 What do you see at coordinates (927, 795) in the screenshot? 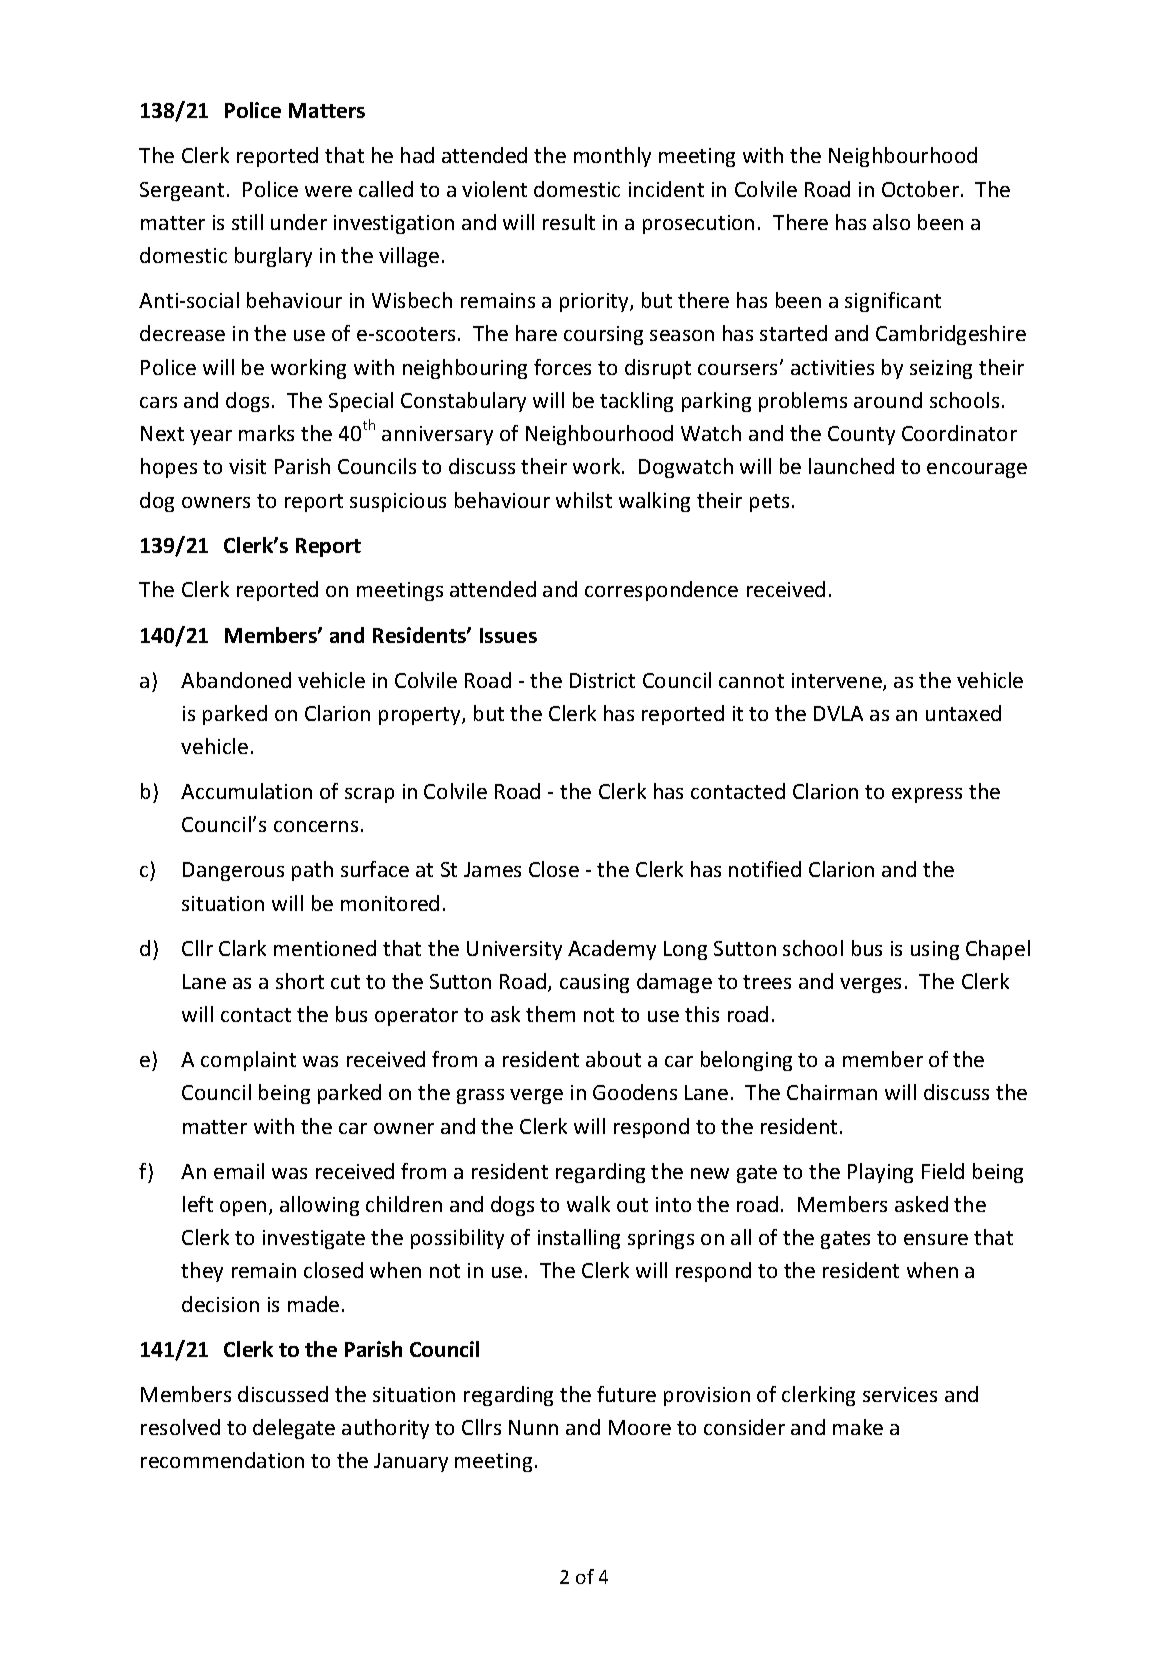
I see `express` at bounding box center [927, 795].
